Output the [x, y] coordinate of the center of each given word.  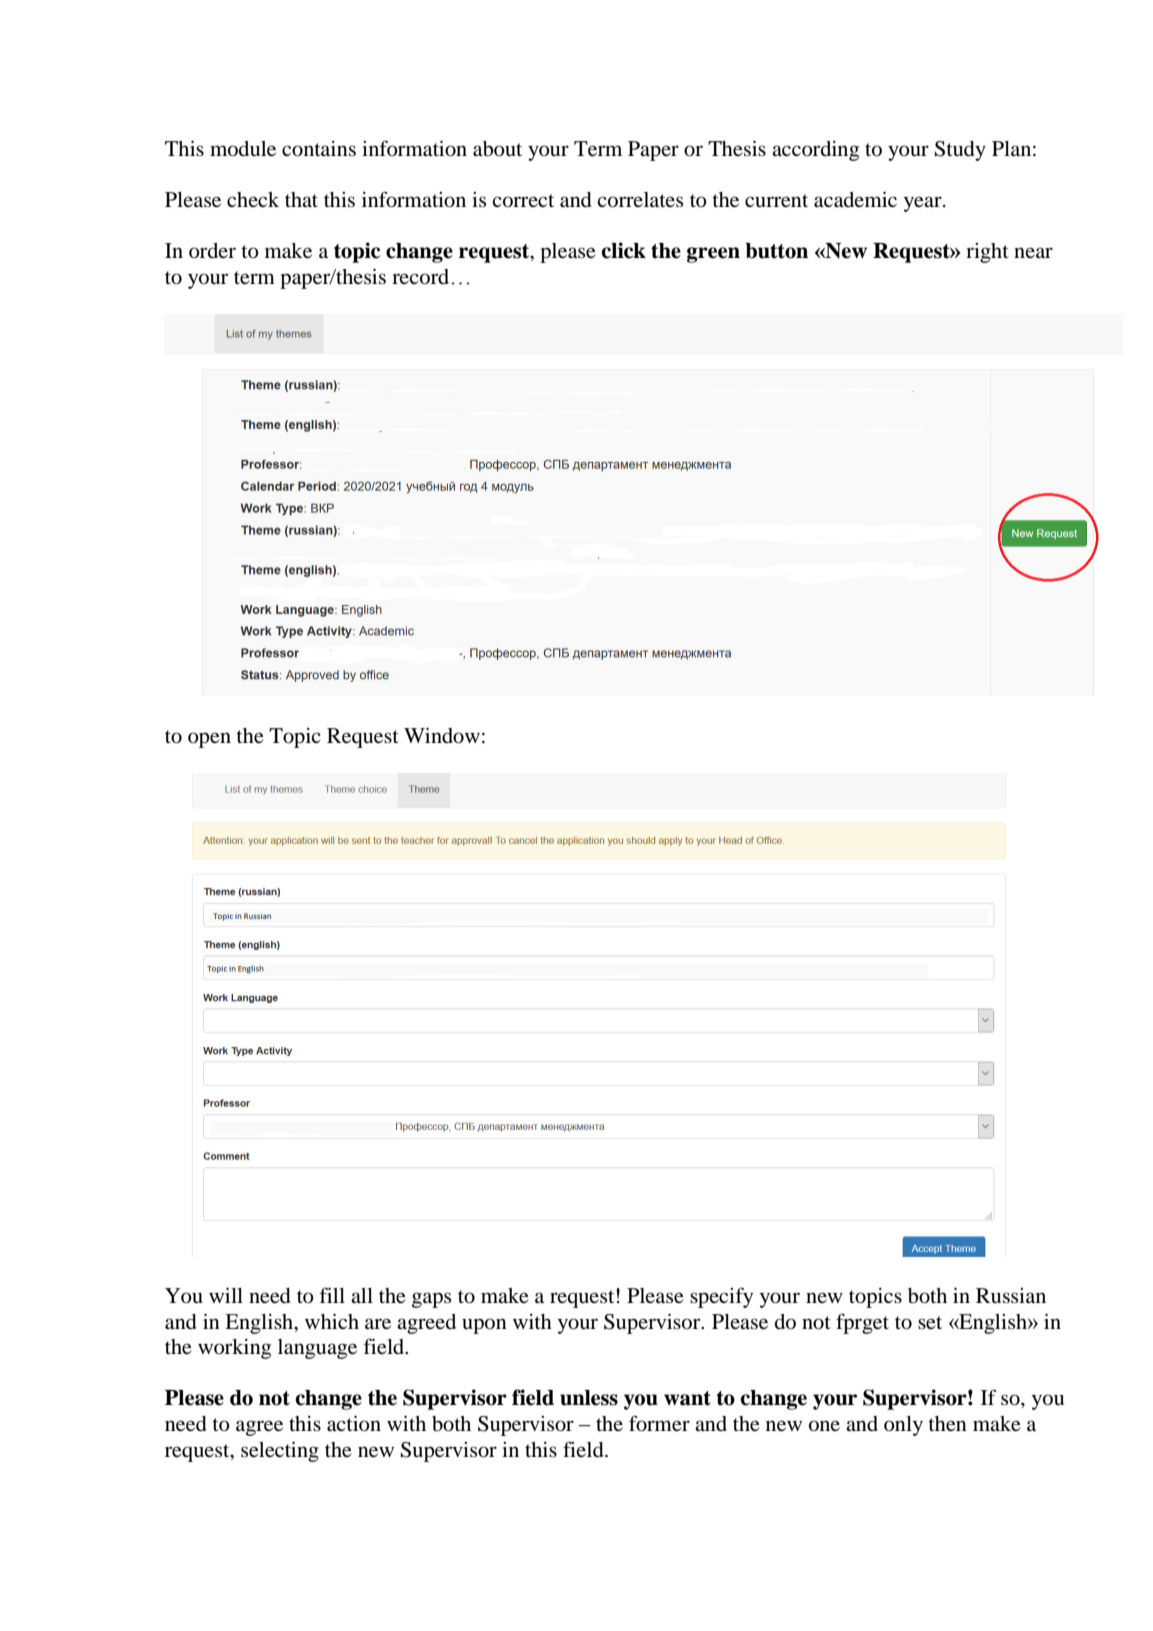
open [209, 740]
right [987, 253]
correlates [640, 200]
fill [332, 1295]
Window [442, 736]
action [354, 1424]
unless [589, 1398]
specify [721, 1297]
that [301, 199]
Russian [1011, 1295]
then [947, 1424]
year [924, 204]
